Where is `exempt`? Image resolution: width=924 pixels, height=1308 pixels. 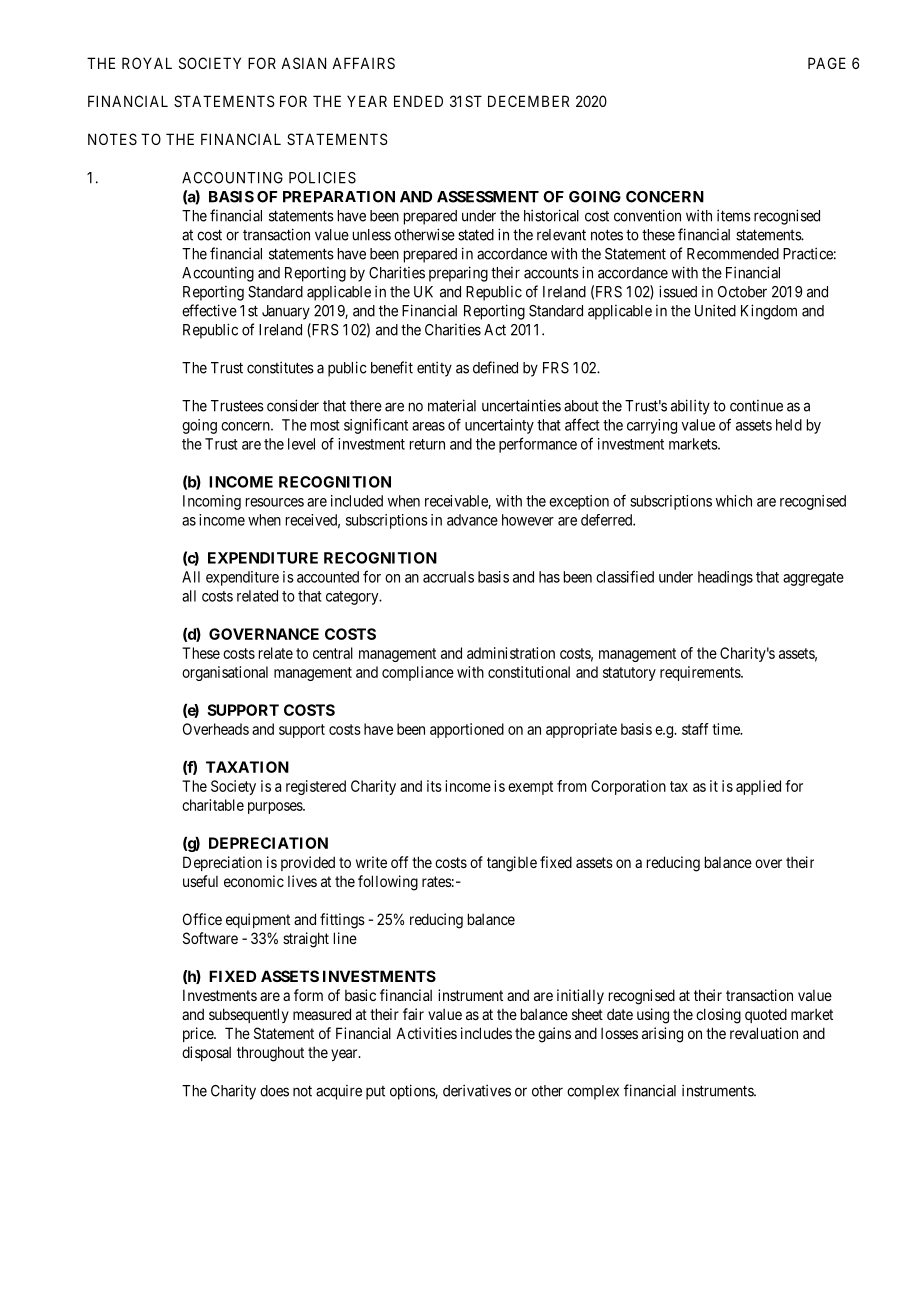 exempt is located at coordinates (530, 788).
